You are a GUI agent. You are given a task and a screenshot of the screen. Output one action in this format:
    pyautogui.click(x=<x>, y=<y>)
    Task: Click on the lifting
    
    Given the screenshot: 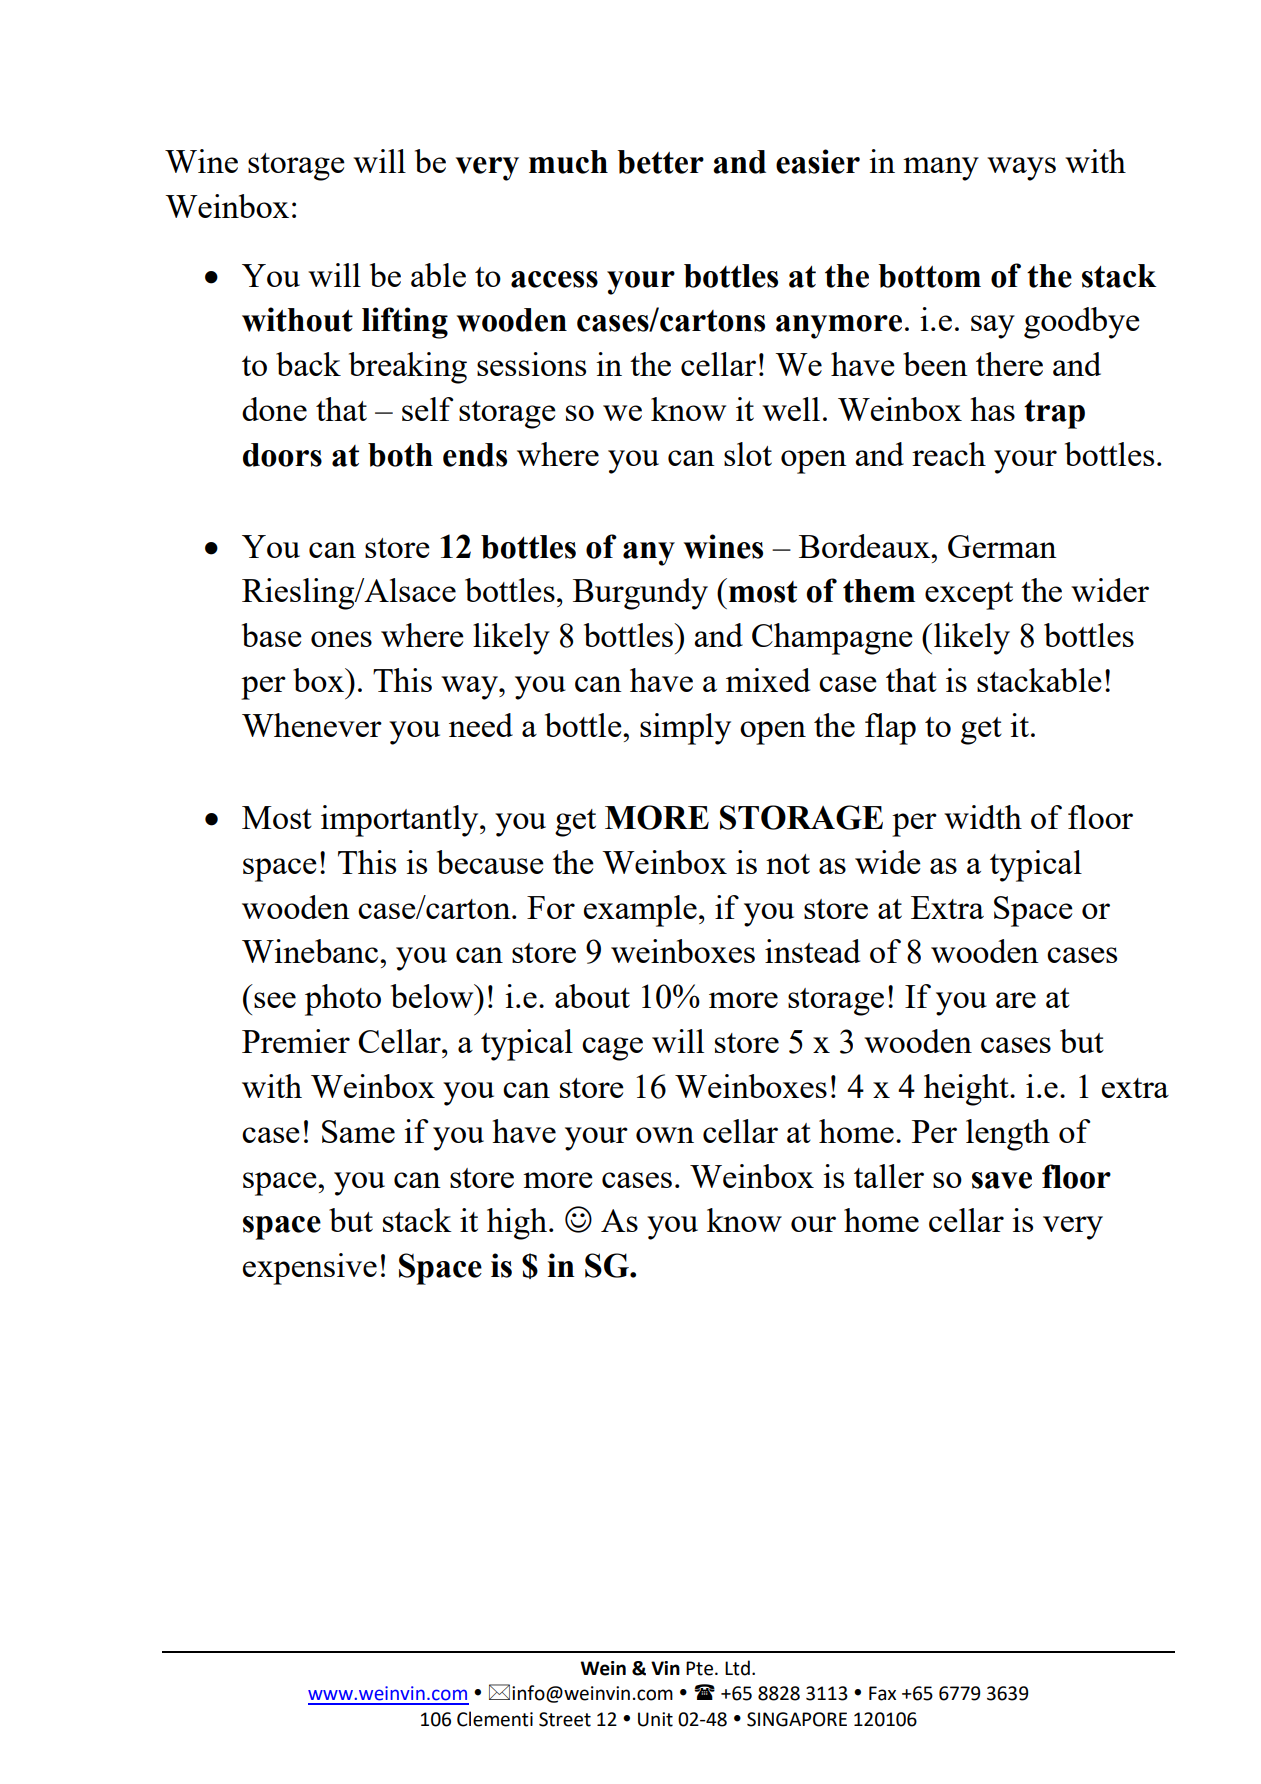 What is the action you would take?
    pyautogui.click(x=405, y=323)
